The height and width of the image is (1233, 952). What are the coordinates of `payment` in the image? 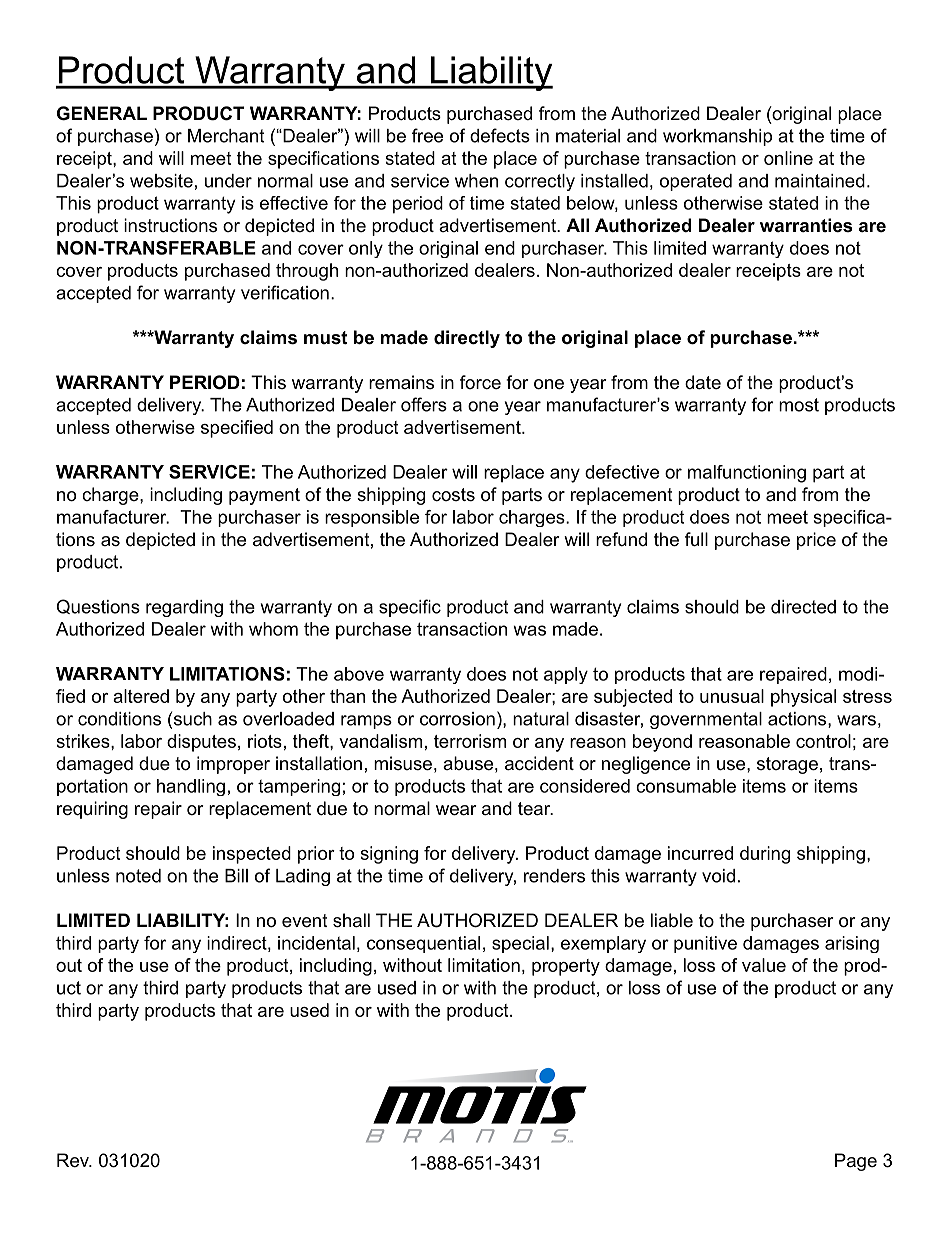 It's located at (264, 496).
